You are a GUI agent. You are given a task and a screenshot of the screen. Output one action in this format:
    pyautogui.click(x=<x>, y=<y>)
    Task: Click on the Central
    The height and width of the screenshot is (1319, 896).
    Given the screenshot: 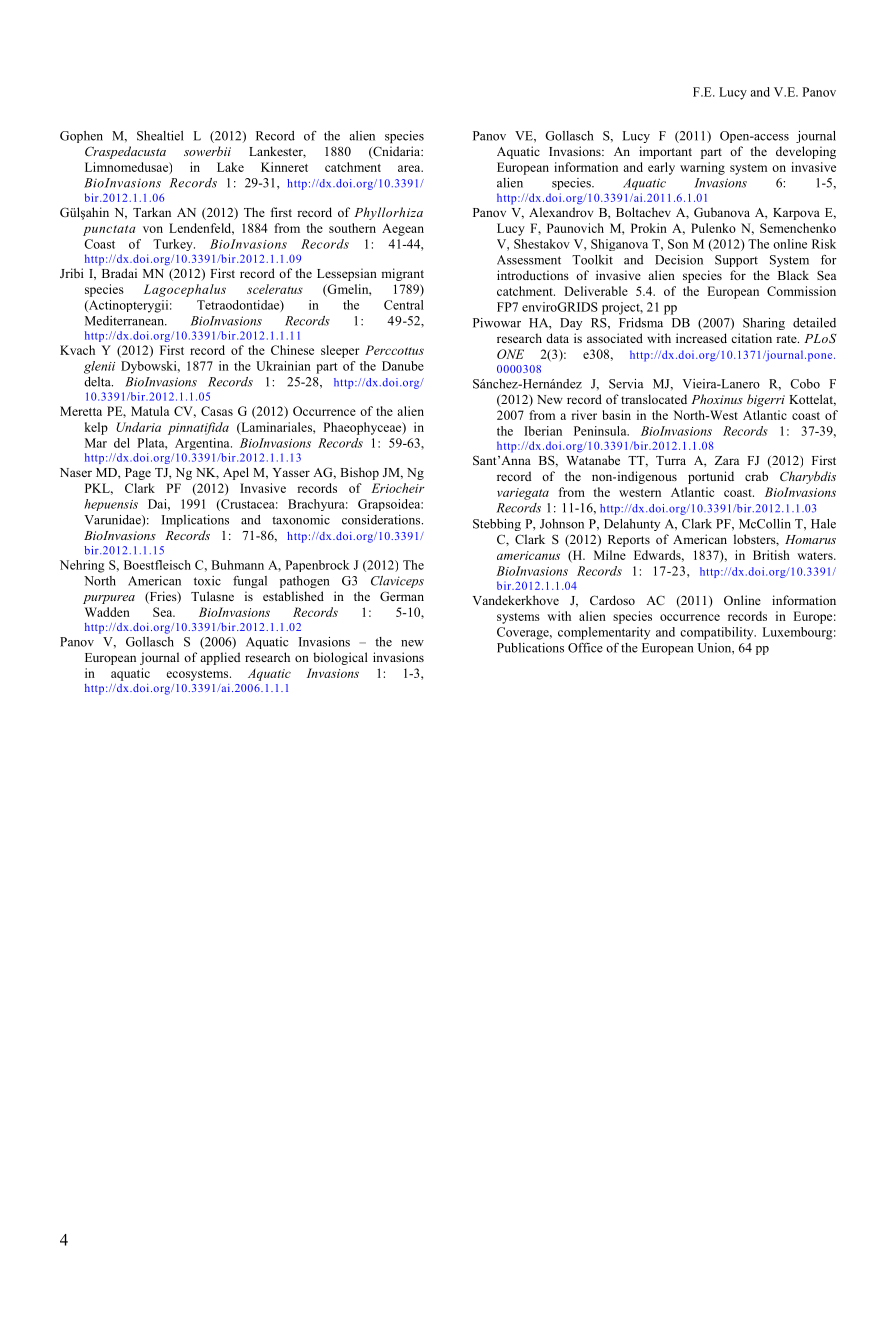 What is the action you would take?
    pyautogui.click(x=404, y=305)
